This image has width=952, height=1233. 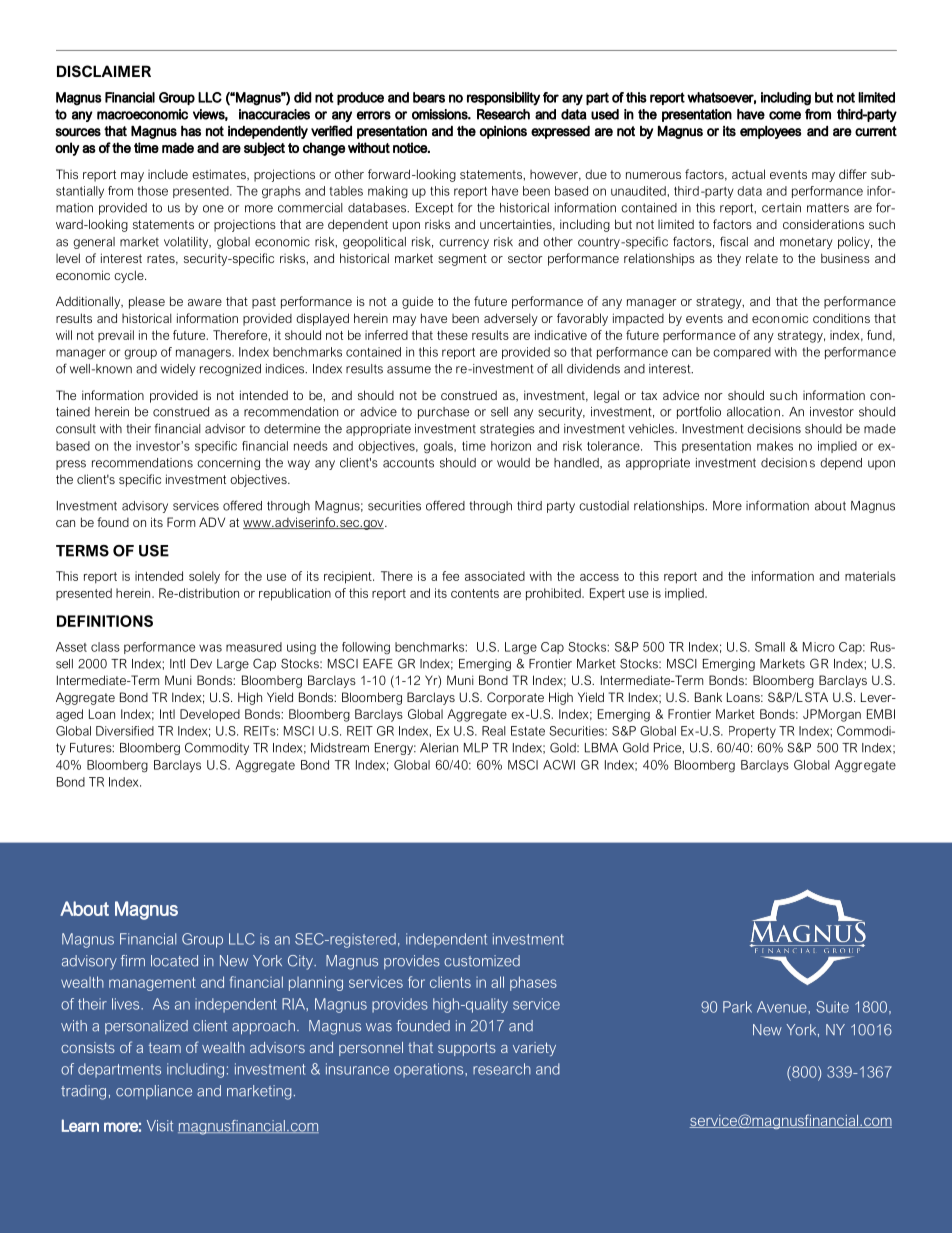 I want to click on Developed, so click(x=210, y=715).
